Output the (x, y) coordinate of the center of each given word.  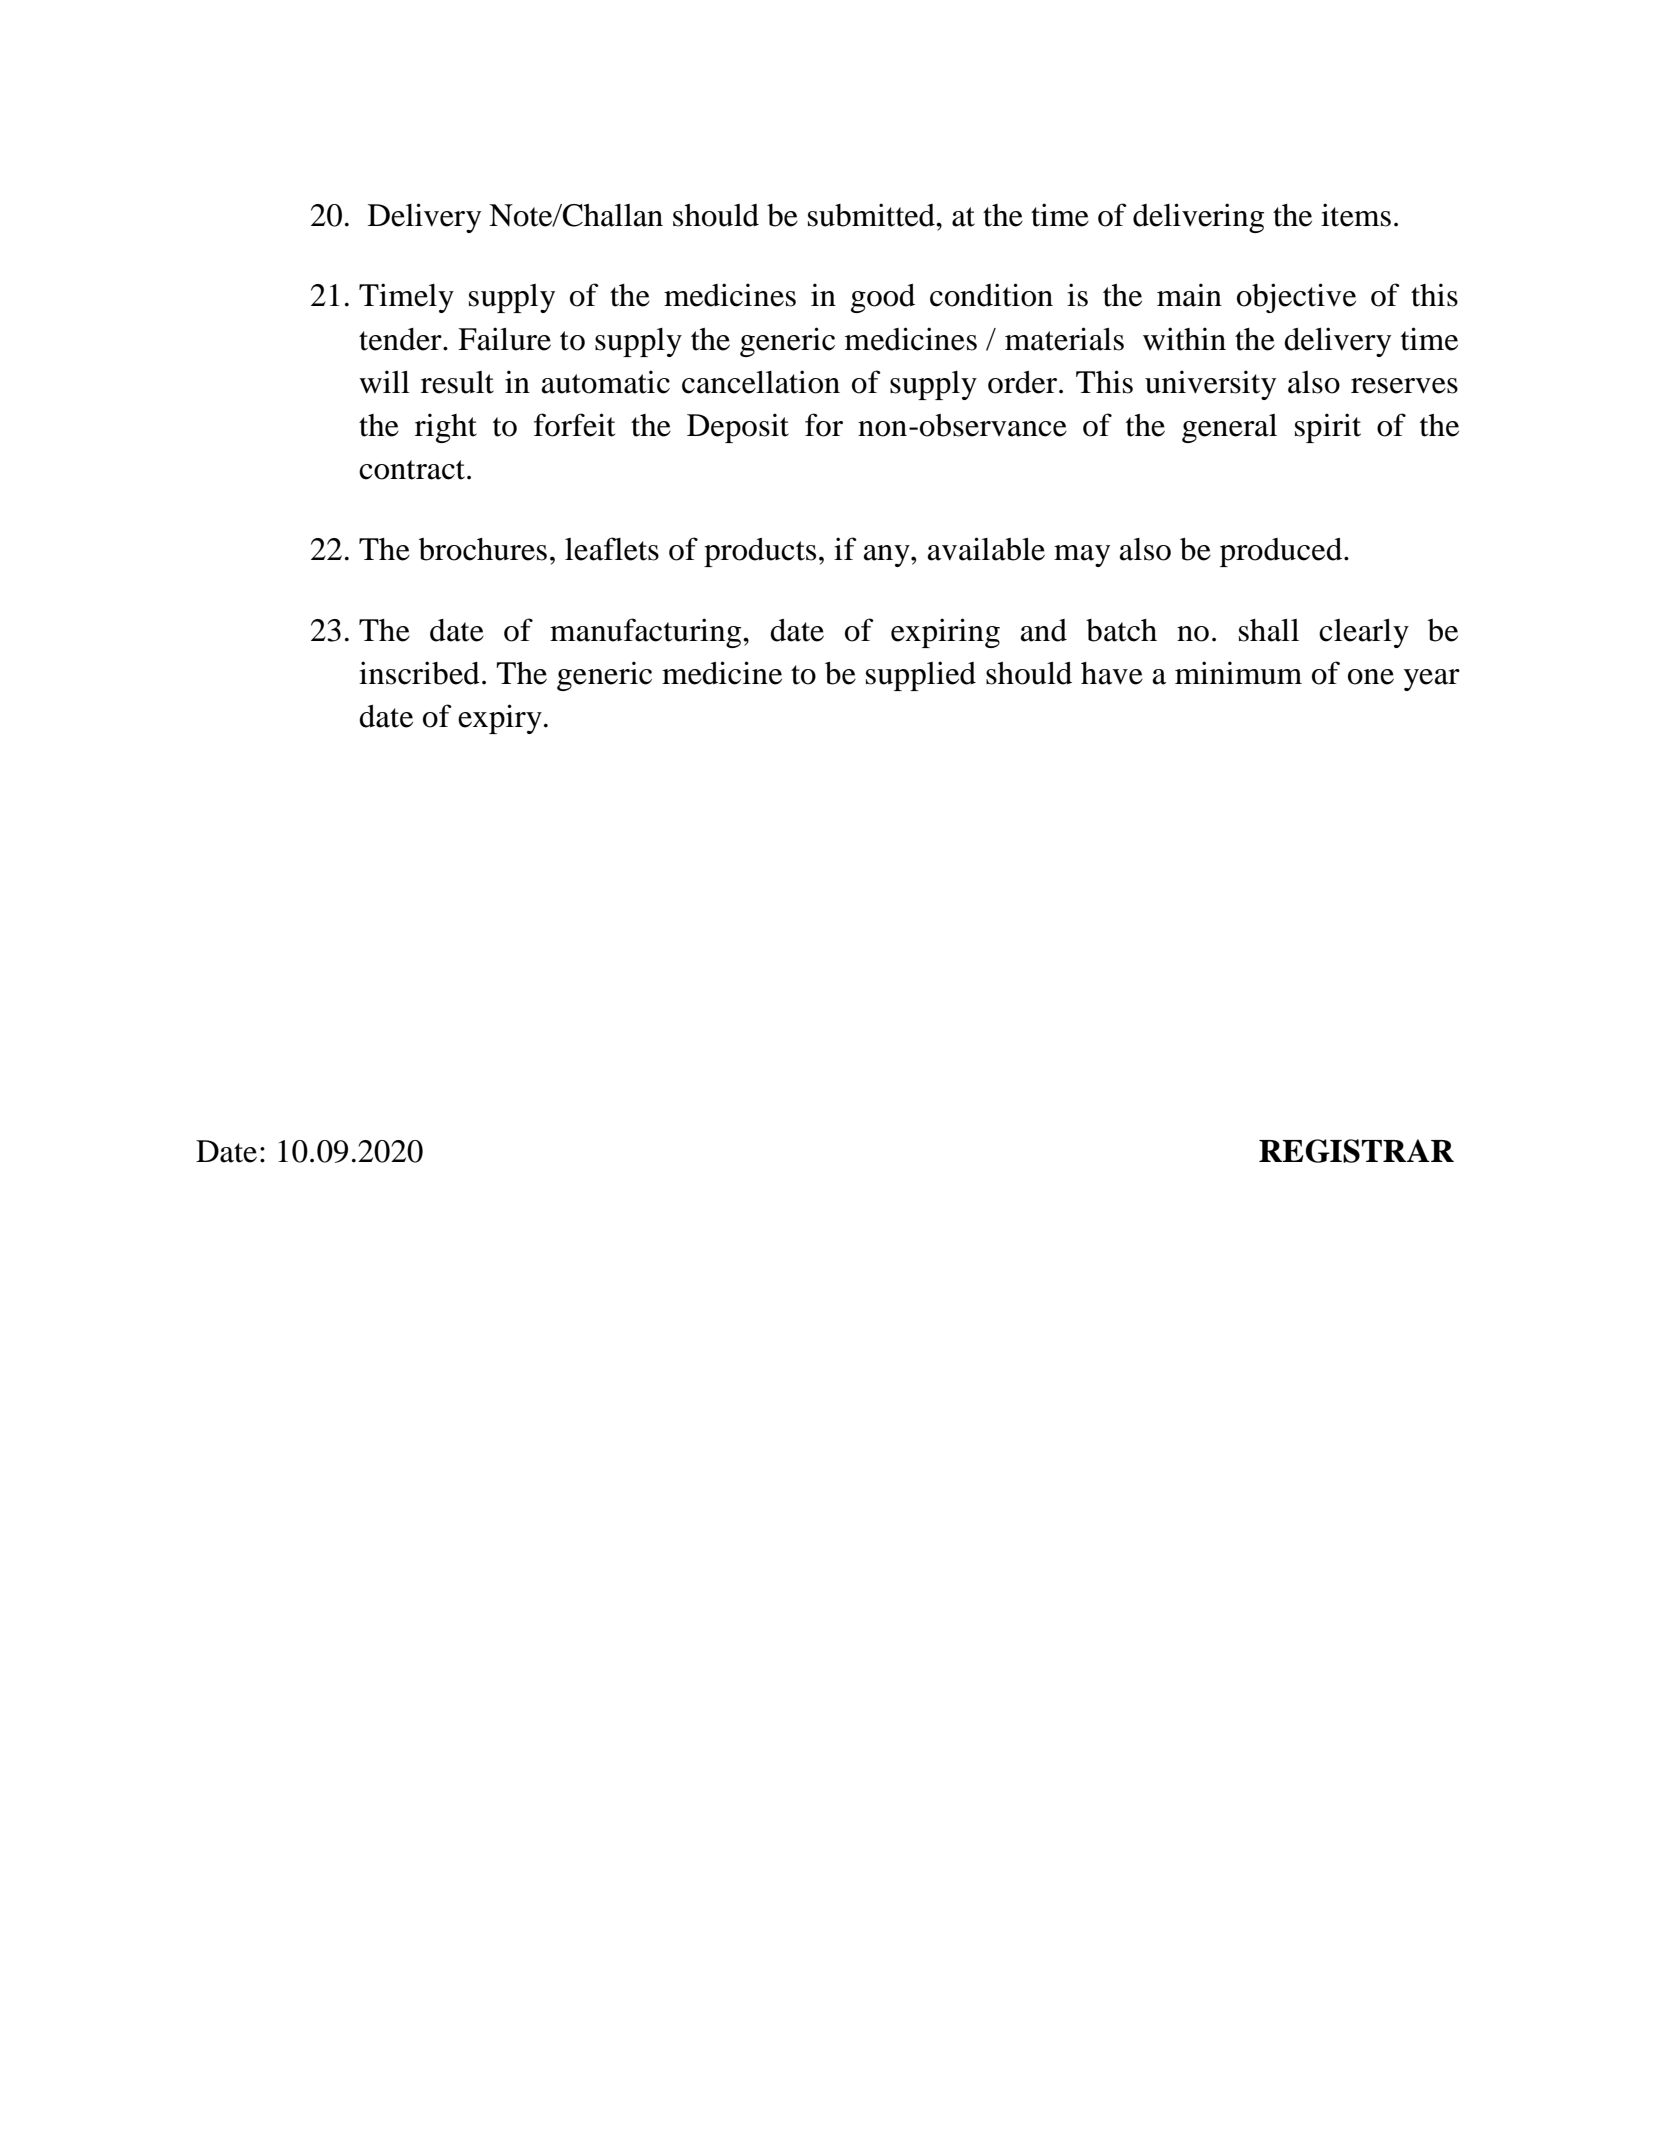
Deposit (738, 428)
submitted (872, 215)
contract (412, 470)
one (1371, 677)
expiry (500, 719)
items (1356, 215)
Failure (504, 339)
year (1432, 680)
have (1112, 673)
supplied (921, 676)
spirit (1328, 428)
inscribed (419, 673)
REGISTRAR (1356, 1151)
